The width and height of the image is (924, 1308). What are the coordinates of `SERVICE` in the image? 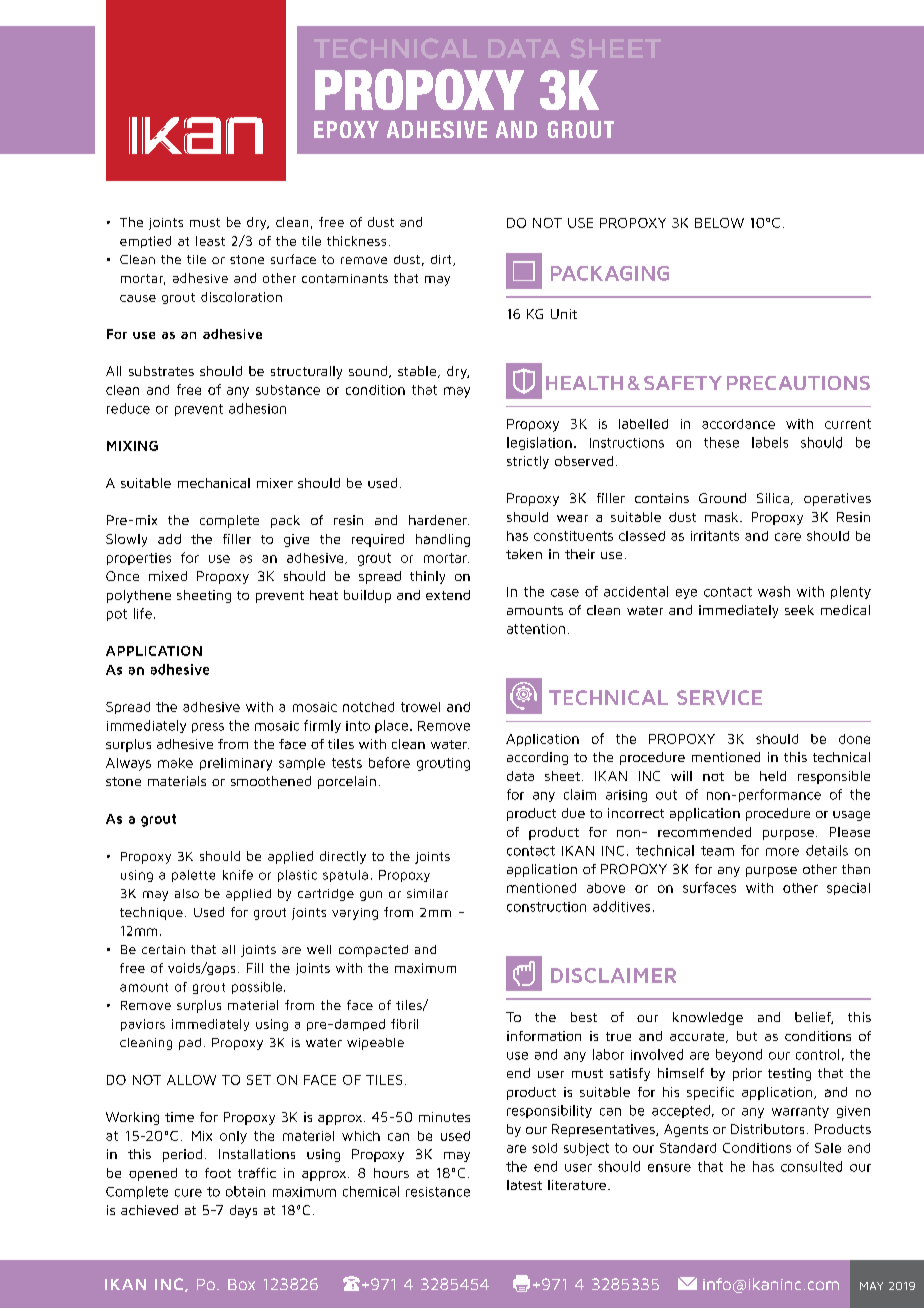 It's located at (719, 697).
